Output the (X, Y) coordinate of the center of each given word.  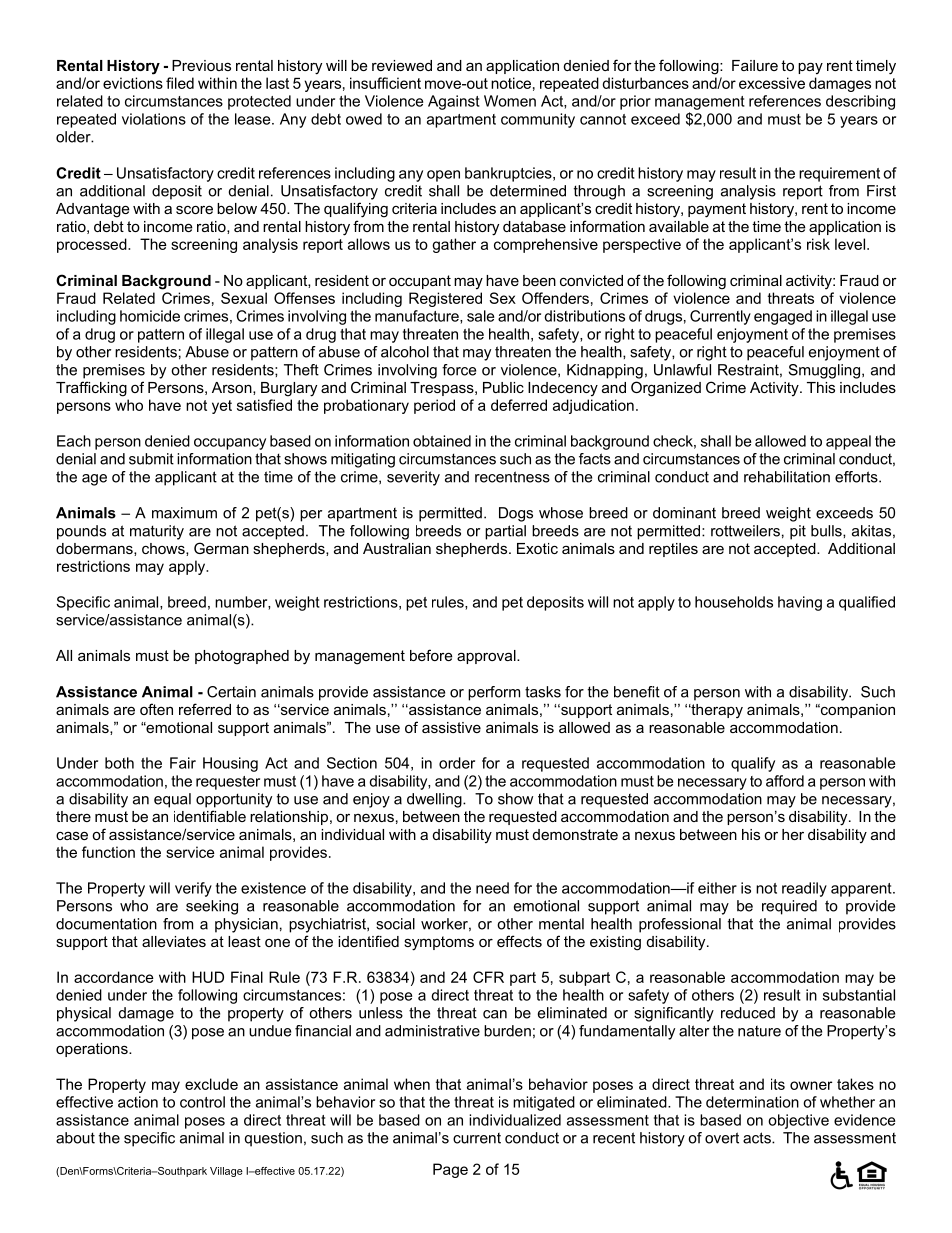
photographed (242, 657)
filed (180, 83)
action (138, 1102)
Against (454, 102)
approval (487, 657)
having (800, 603)
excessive (772, 83)
